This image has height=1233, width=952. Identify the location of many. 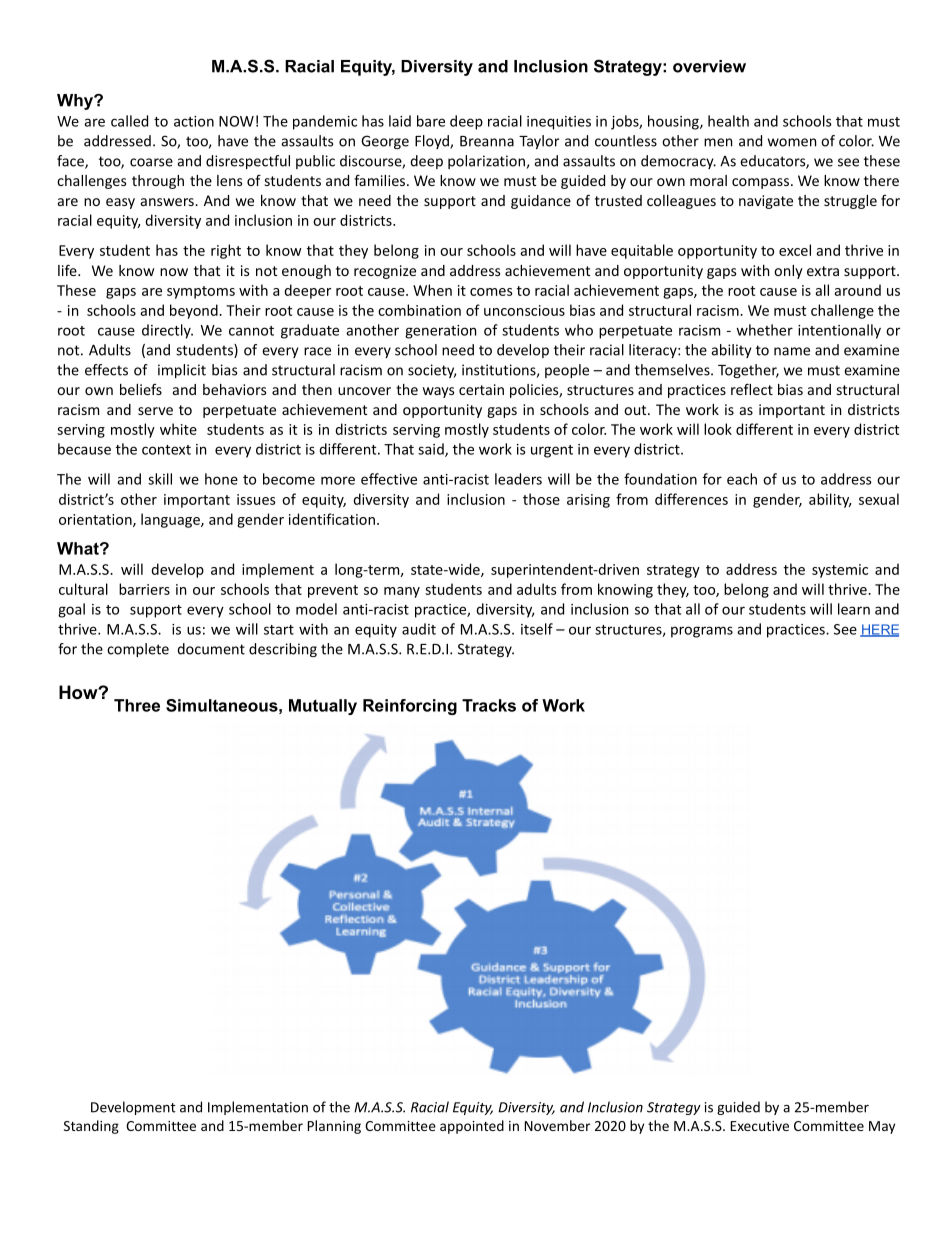
(402, 592).
